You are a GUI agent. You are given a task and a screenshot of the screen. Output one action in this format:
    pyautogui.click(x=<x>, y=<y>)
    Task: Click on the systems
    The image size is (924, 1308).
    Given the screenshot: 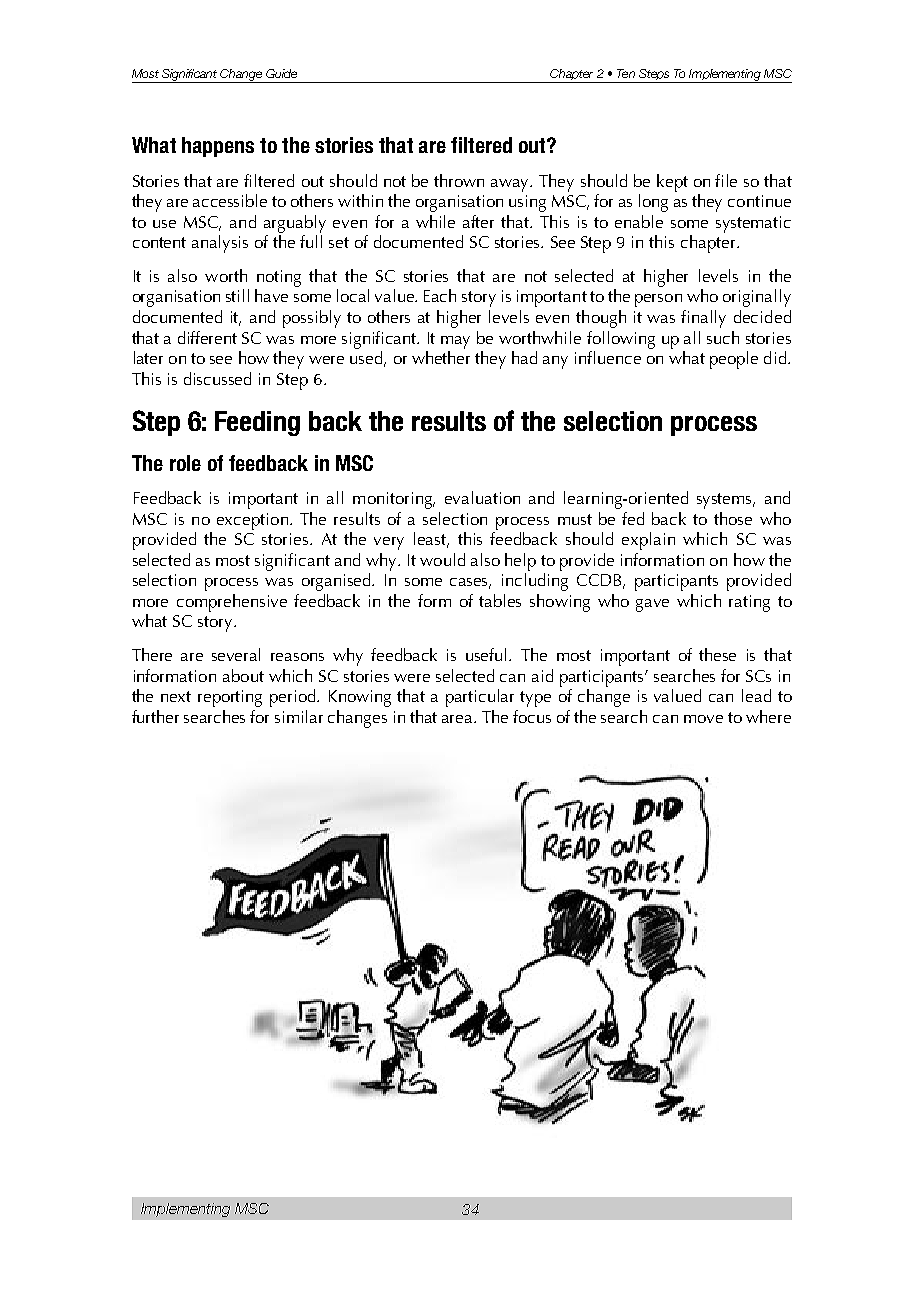 What is the action you would take?
    pyautogui.click(x=725, y=501)
